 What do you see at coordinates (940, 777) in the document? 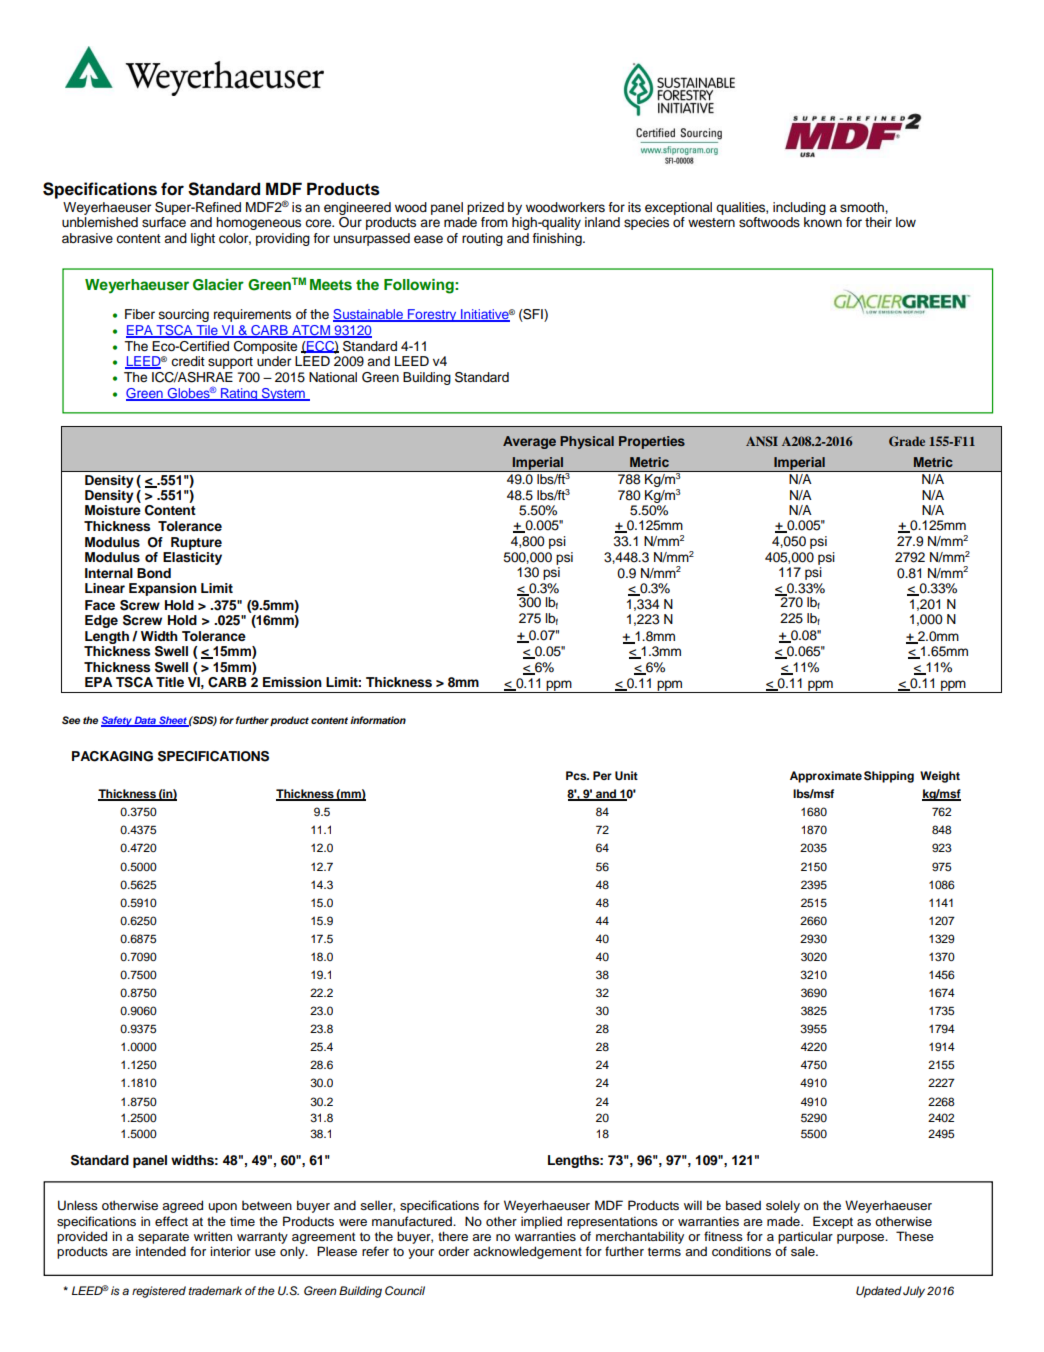
I see `Weight` at bounding box center [940, 777].
